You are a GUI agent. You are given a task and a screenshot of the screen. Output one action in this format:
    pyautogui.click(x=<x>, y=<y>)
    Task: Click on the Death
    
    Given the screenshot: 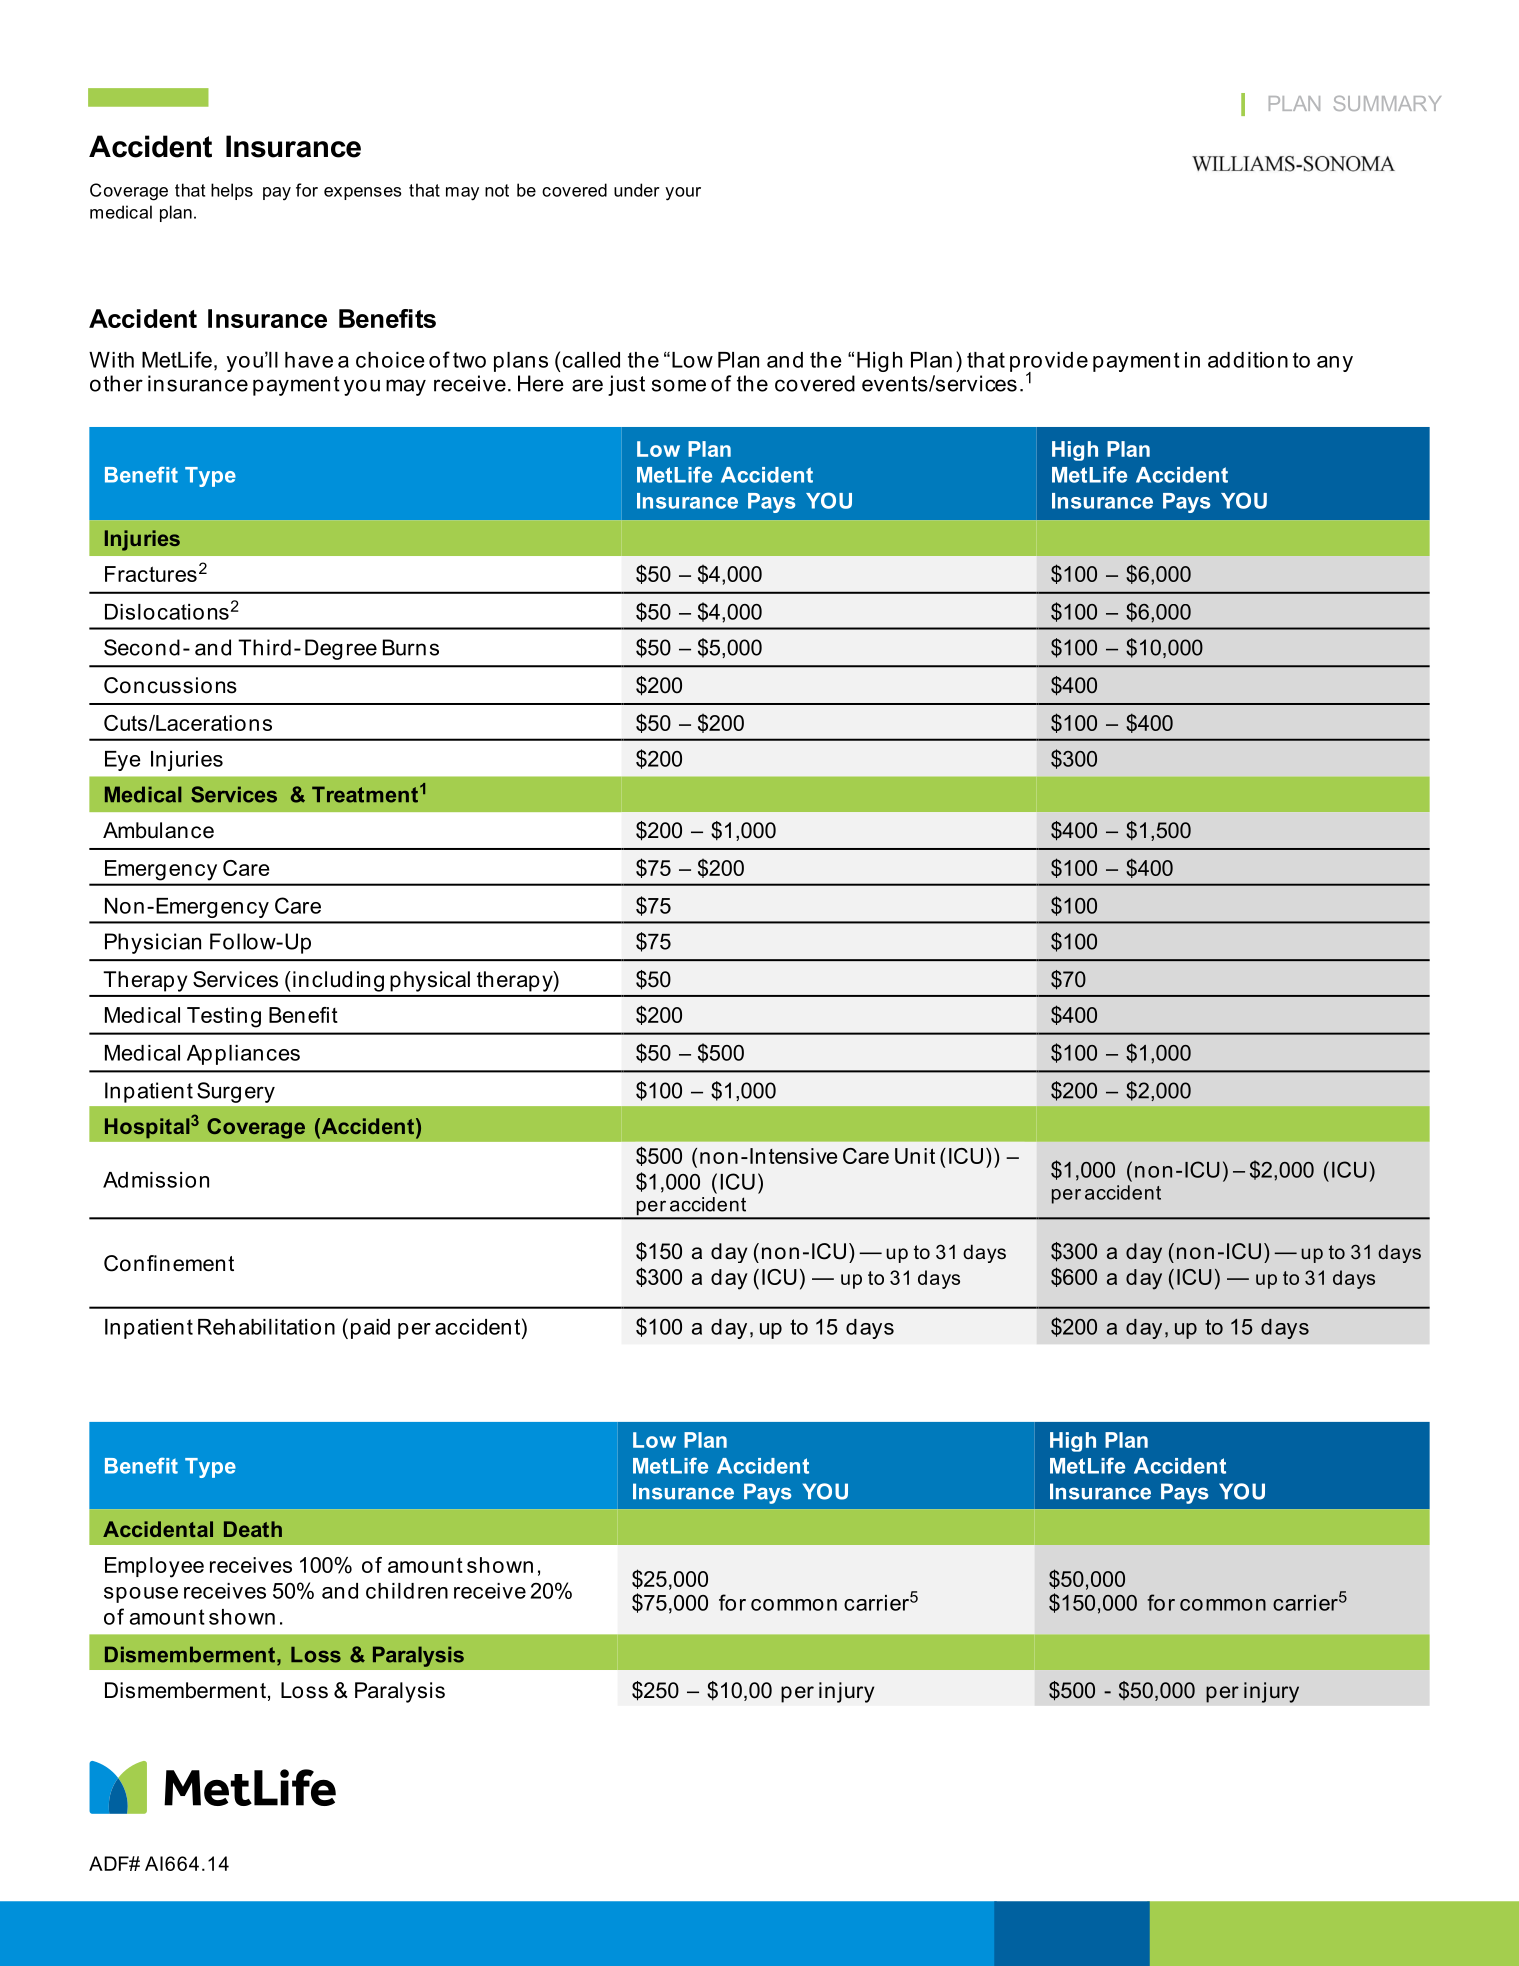 What is the action you would take?
    pyautogui.click(x=253, y=1529)
